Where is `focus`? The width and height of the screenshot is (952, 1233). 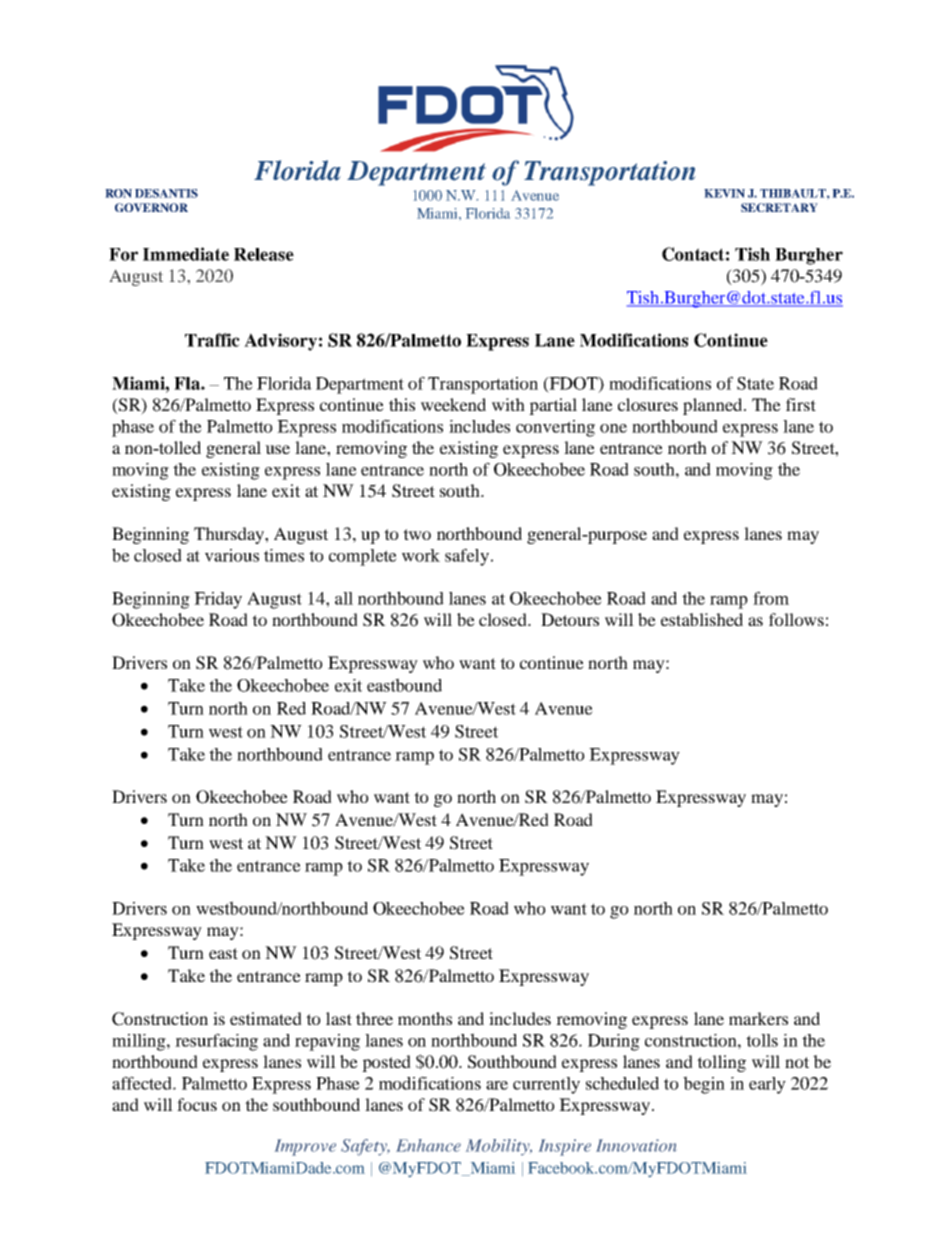 focus is located at coordinates (197, 1104).
